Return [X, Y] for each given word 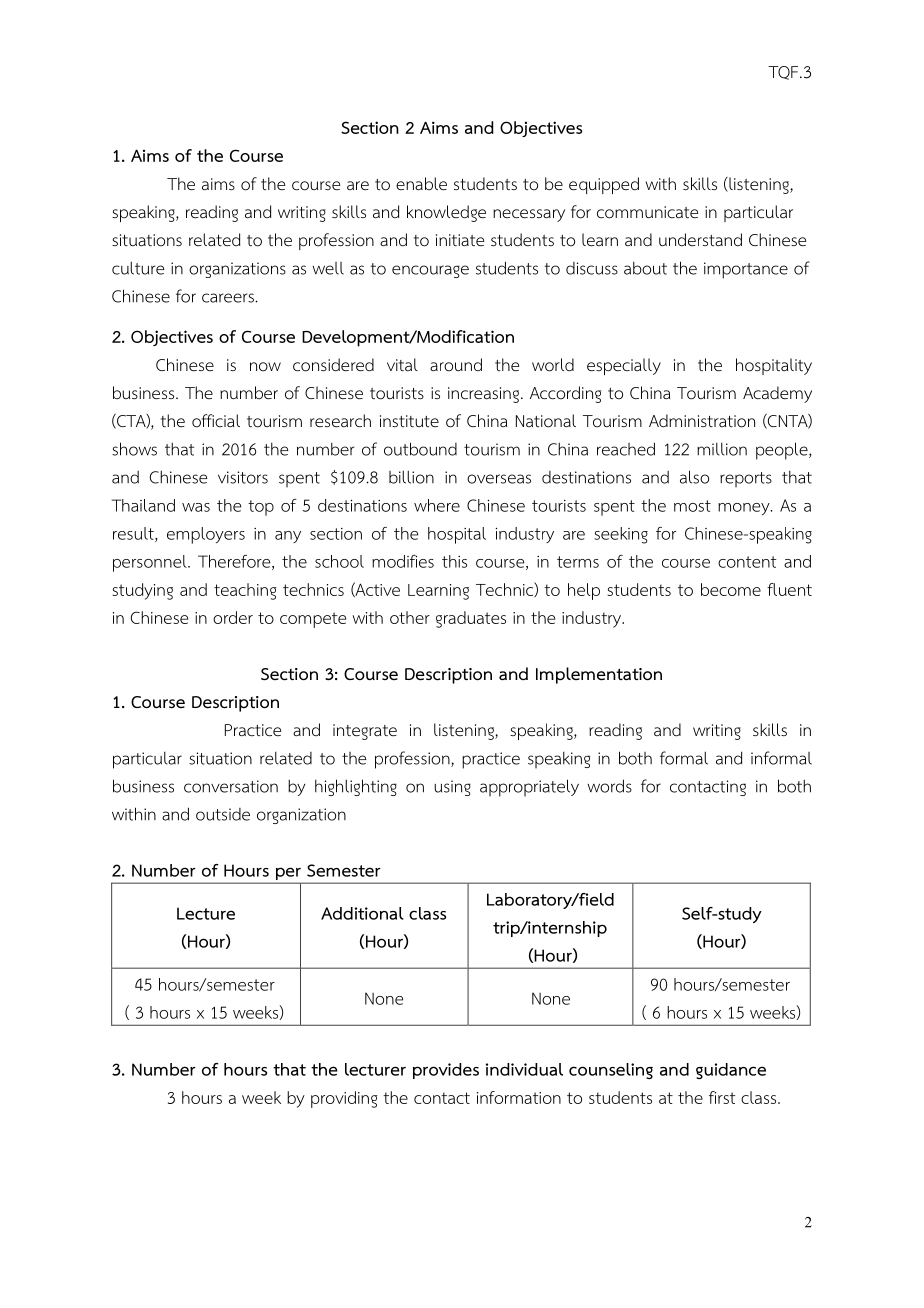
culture [138, 268]
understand [700, 239]
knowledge [446, 213]
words [609, 786]
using [452, 788]
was [196, 507]
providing [344, 1099]
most [692, 506]
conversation [231, 786]
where [437, 505]
